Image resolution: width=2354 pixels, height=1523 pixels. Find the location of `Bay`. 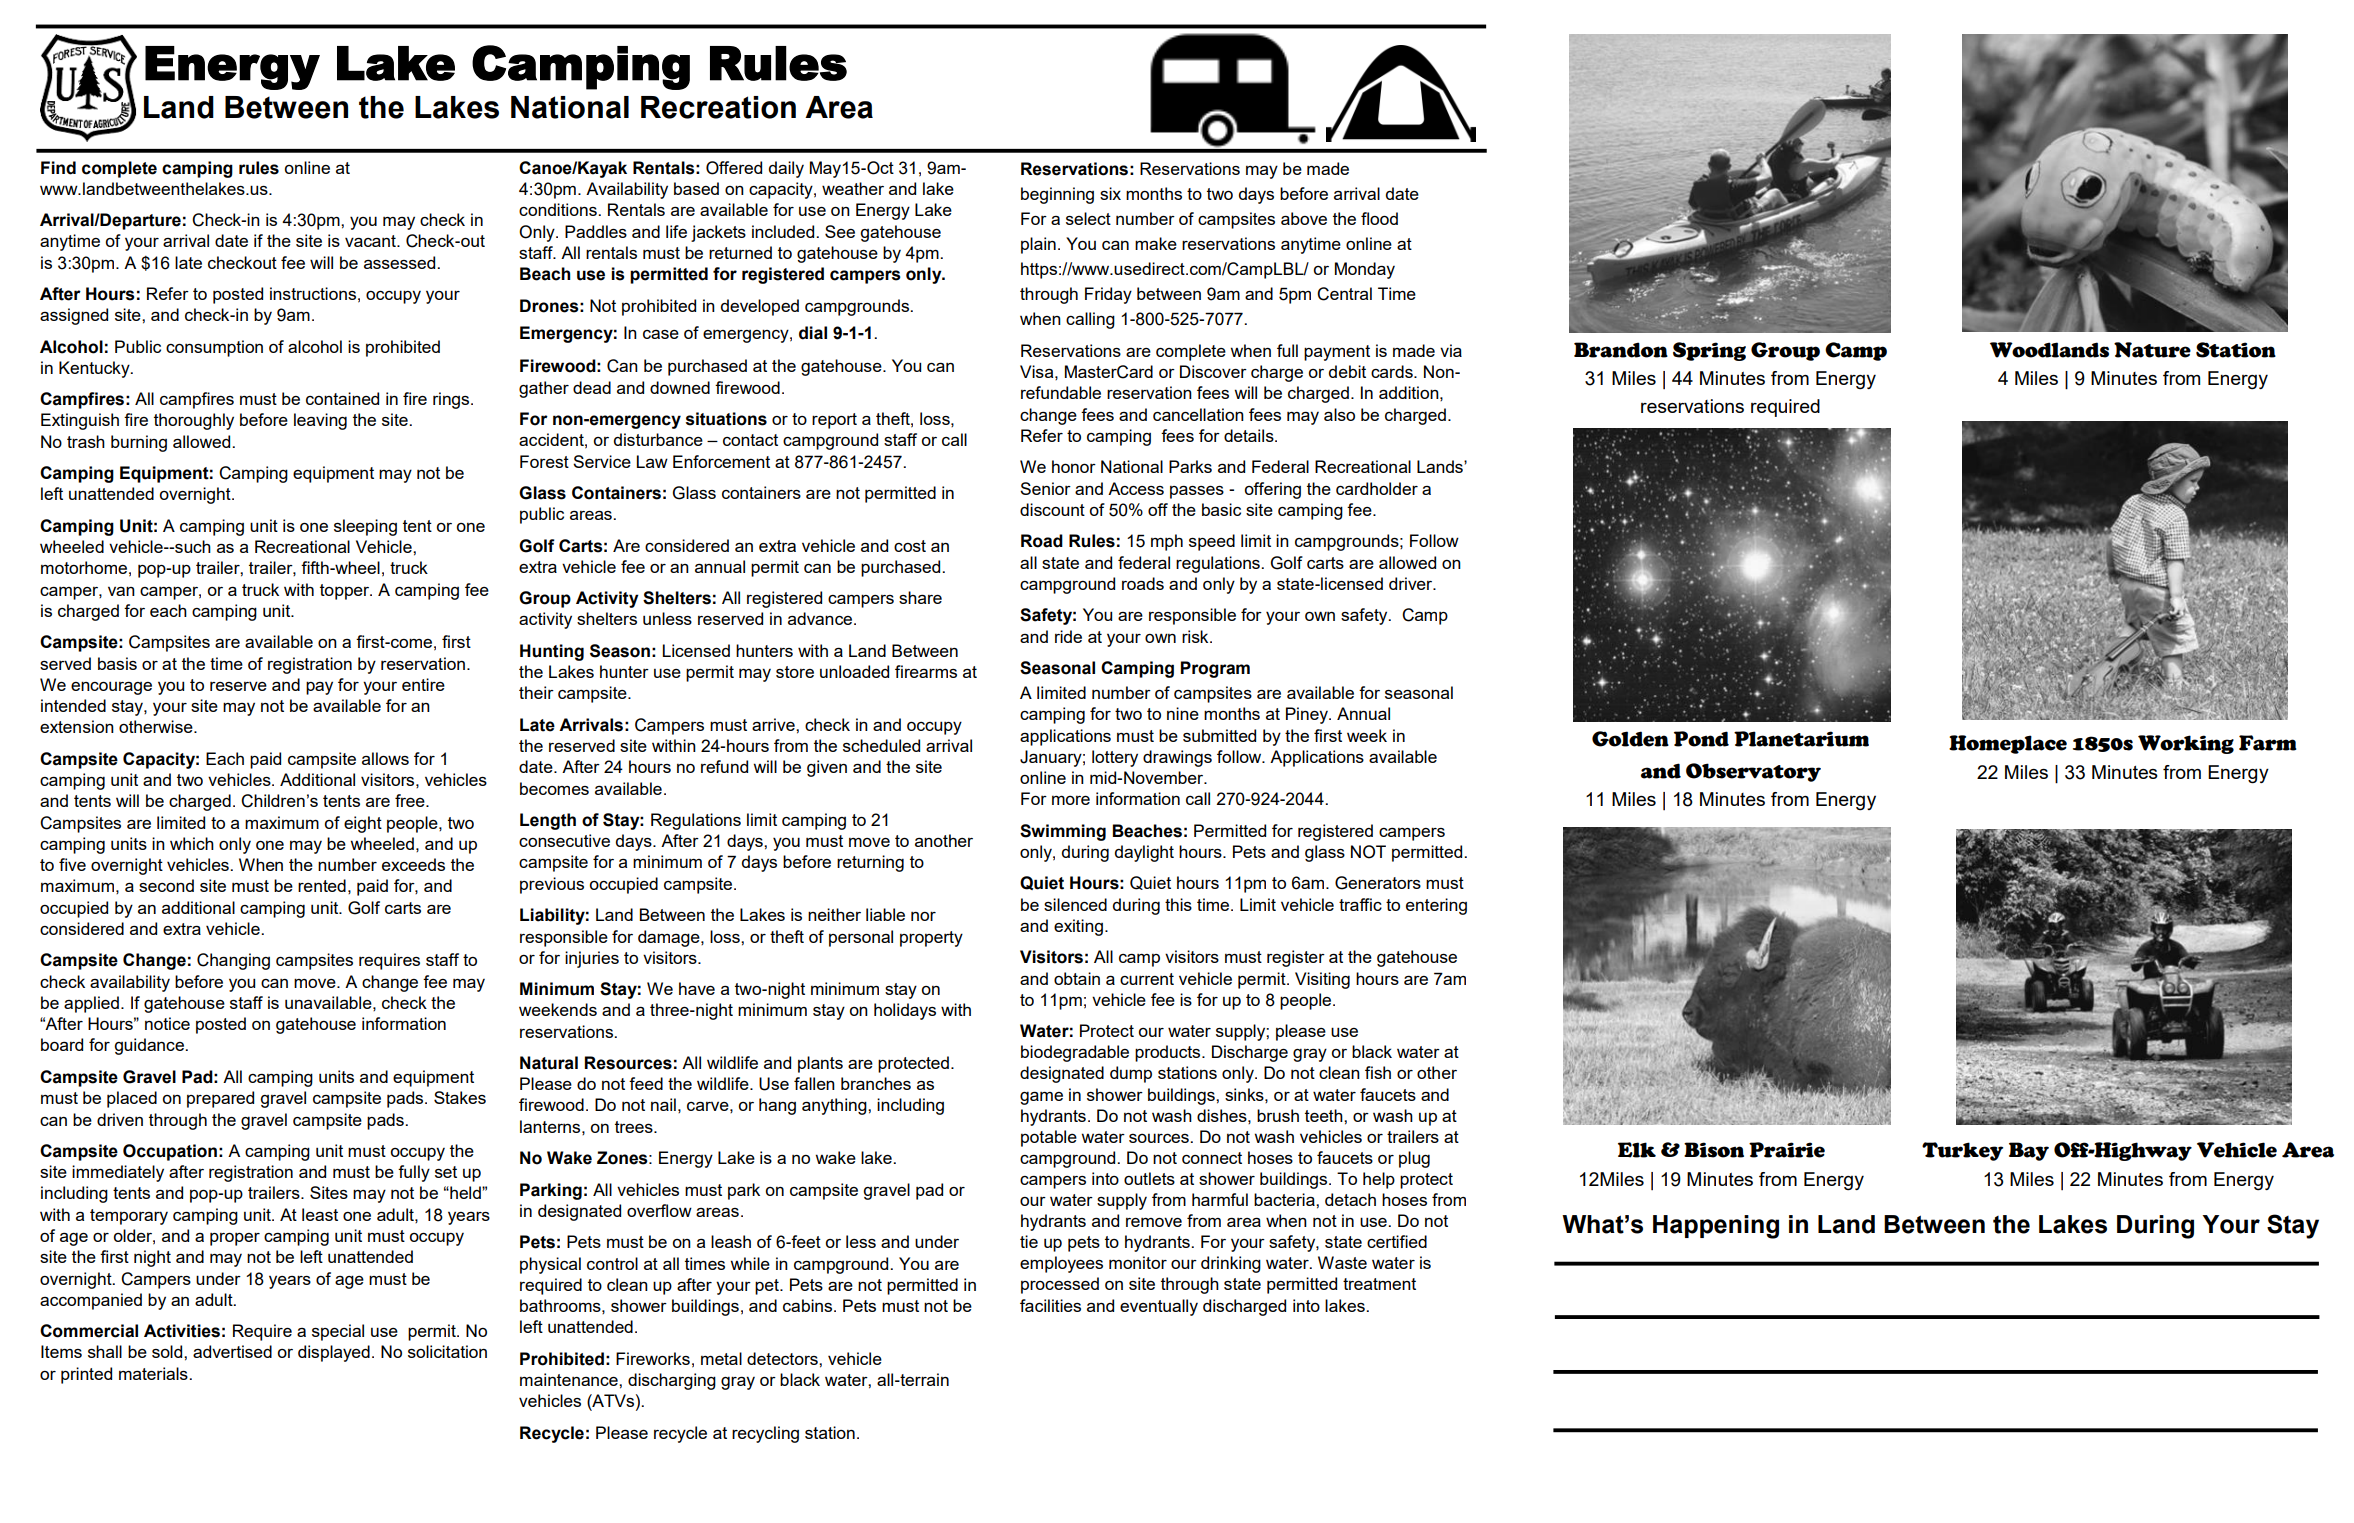

Bay is located at coordinates (2029, 1151).
